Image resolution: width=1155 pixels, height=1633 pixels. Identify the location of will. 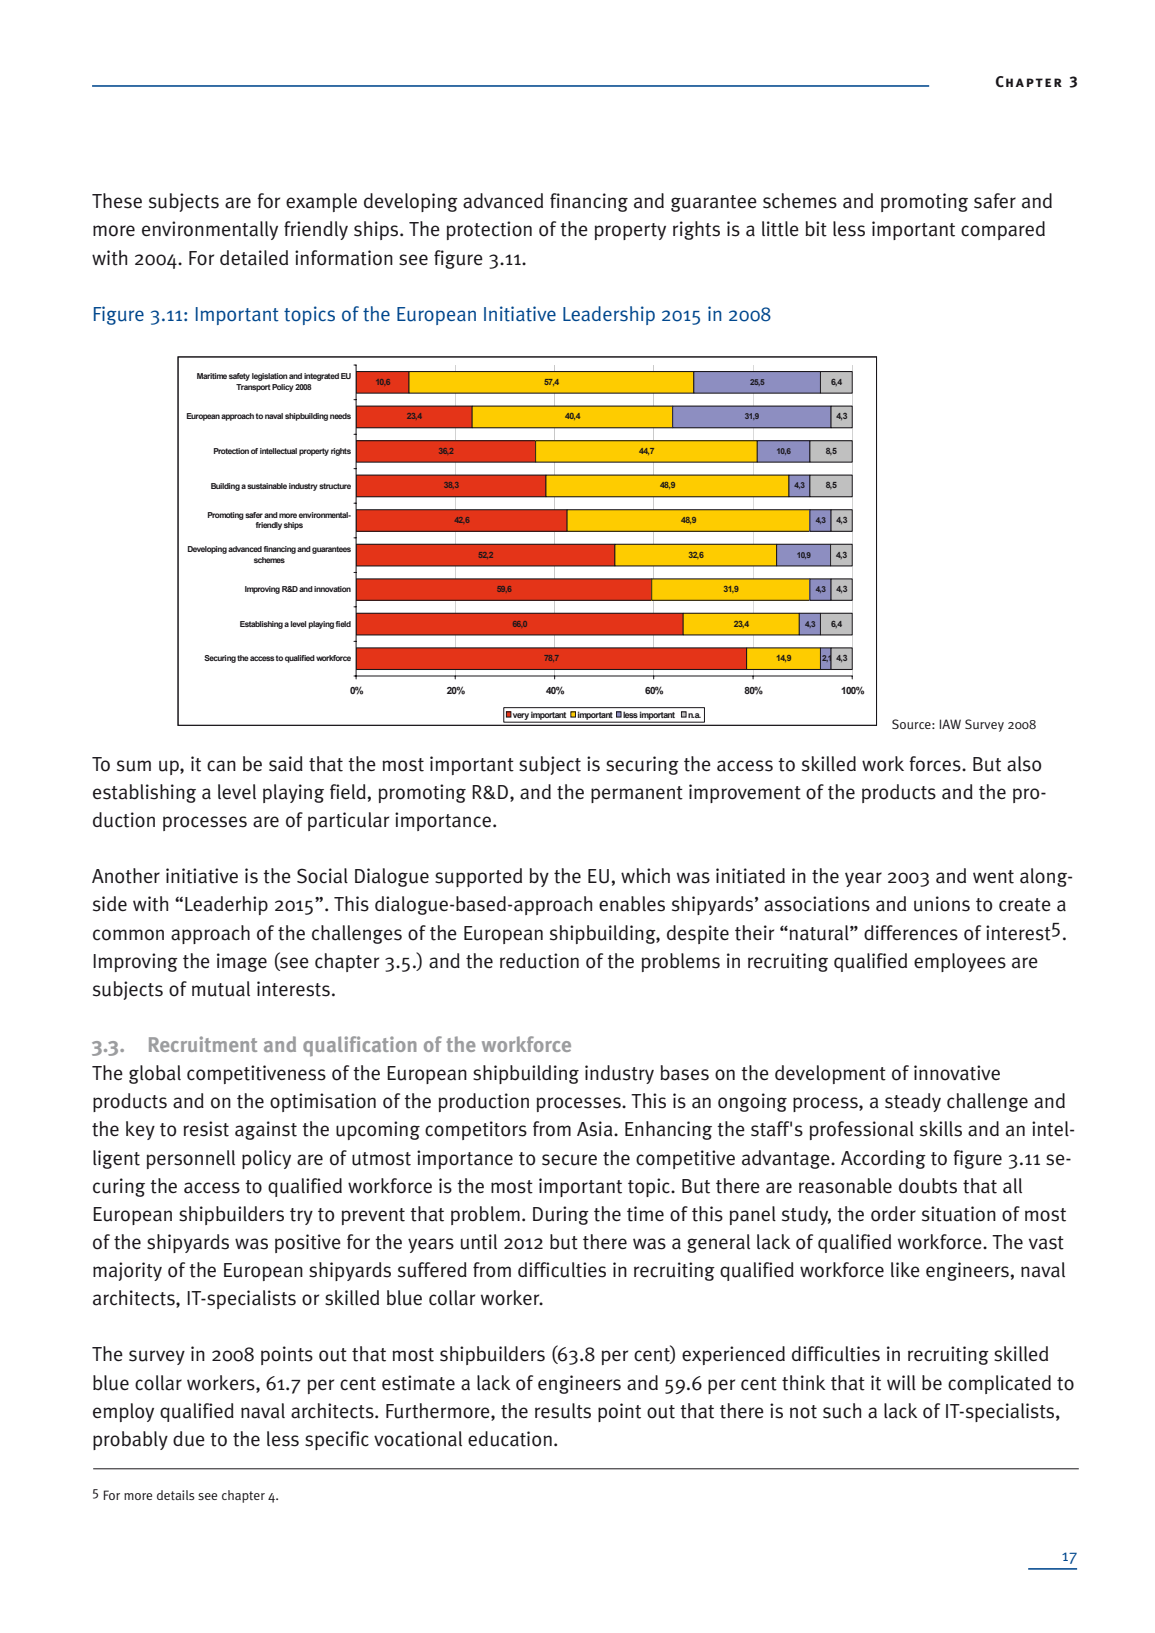
(901, 1382).
